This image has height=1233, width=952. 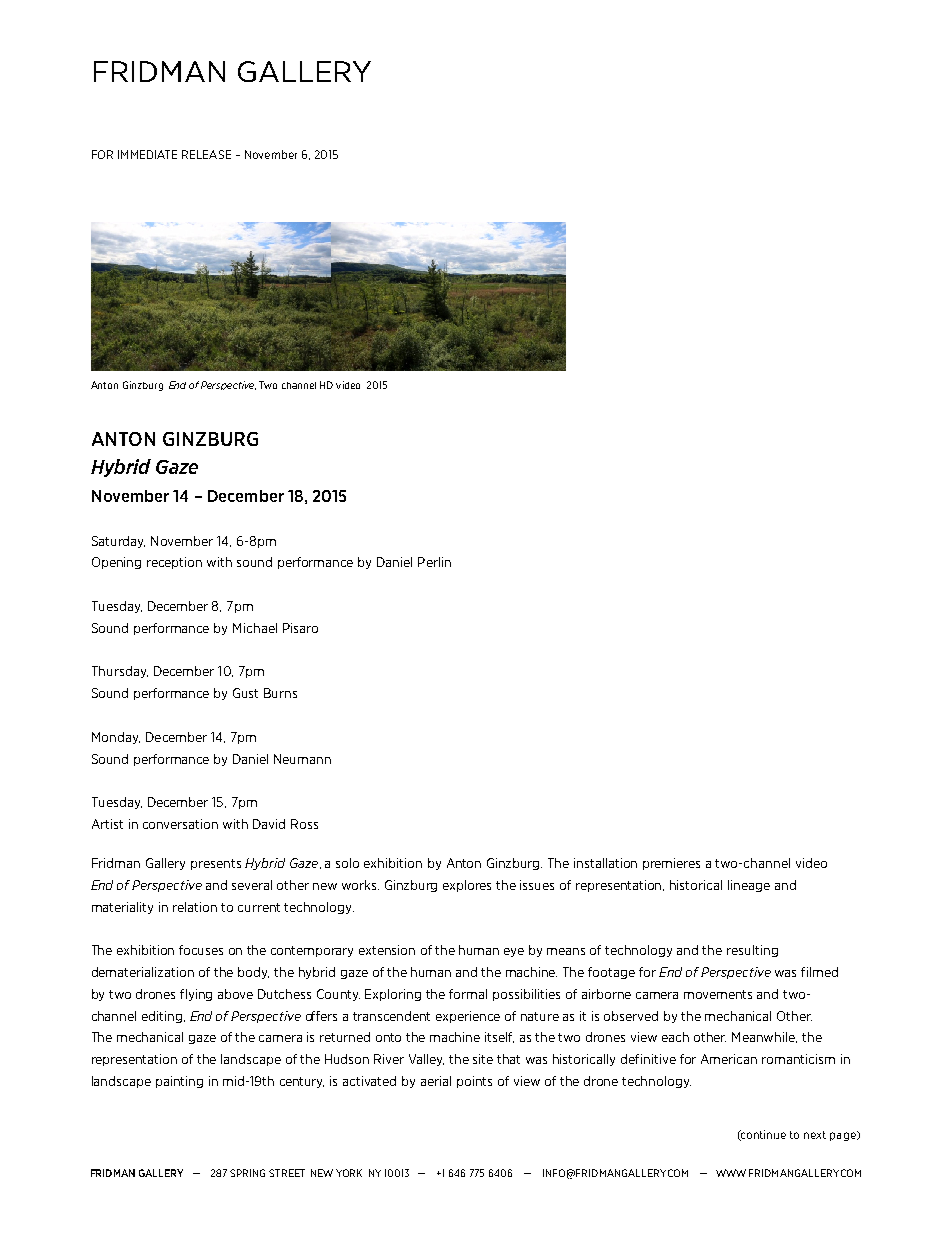 I want to click on Michael, so click(x=255, y=628).
